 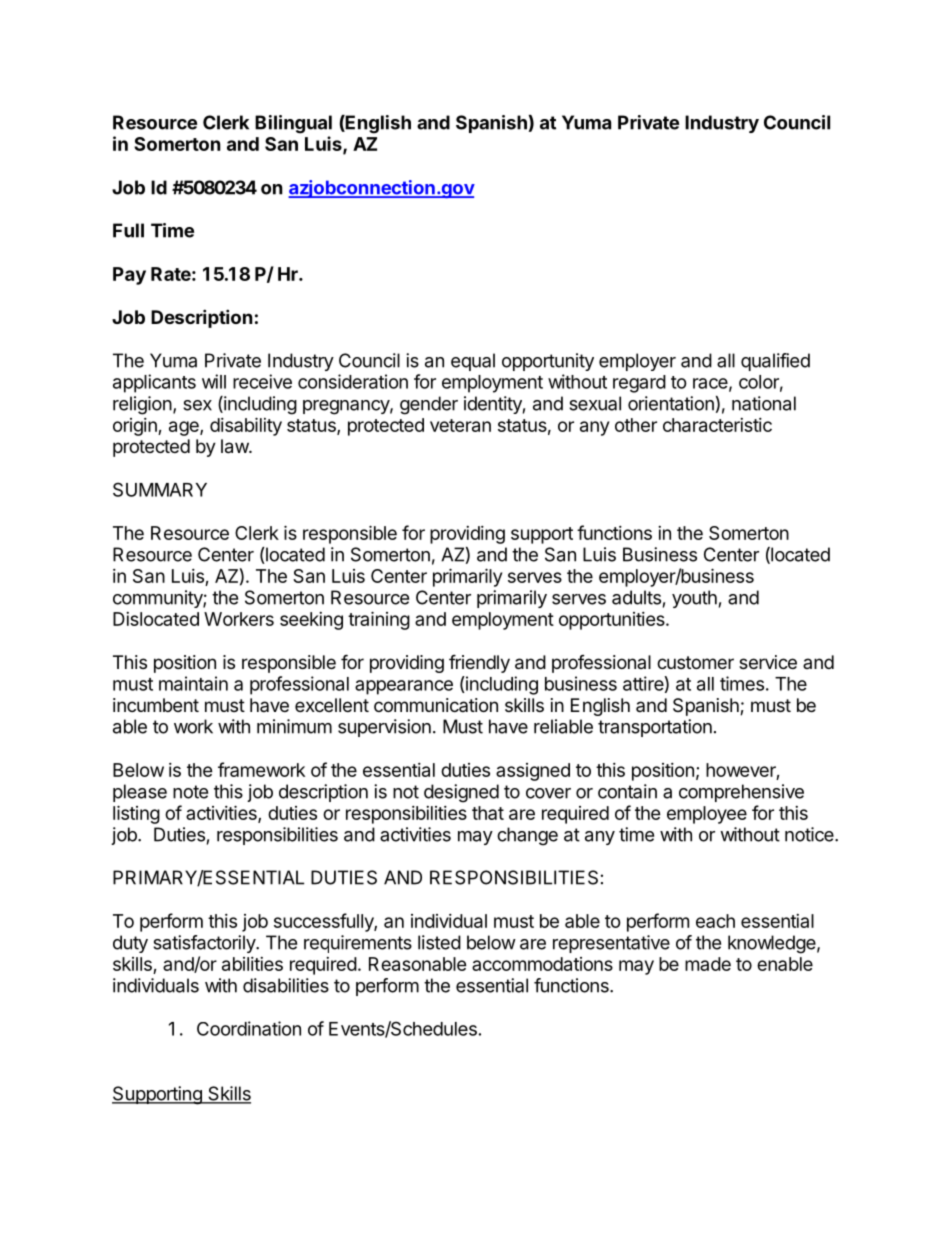 I want to click on communication, so click(x=436, y=705).
